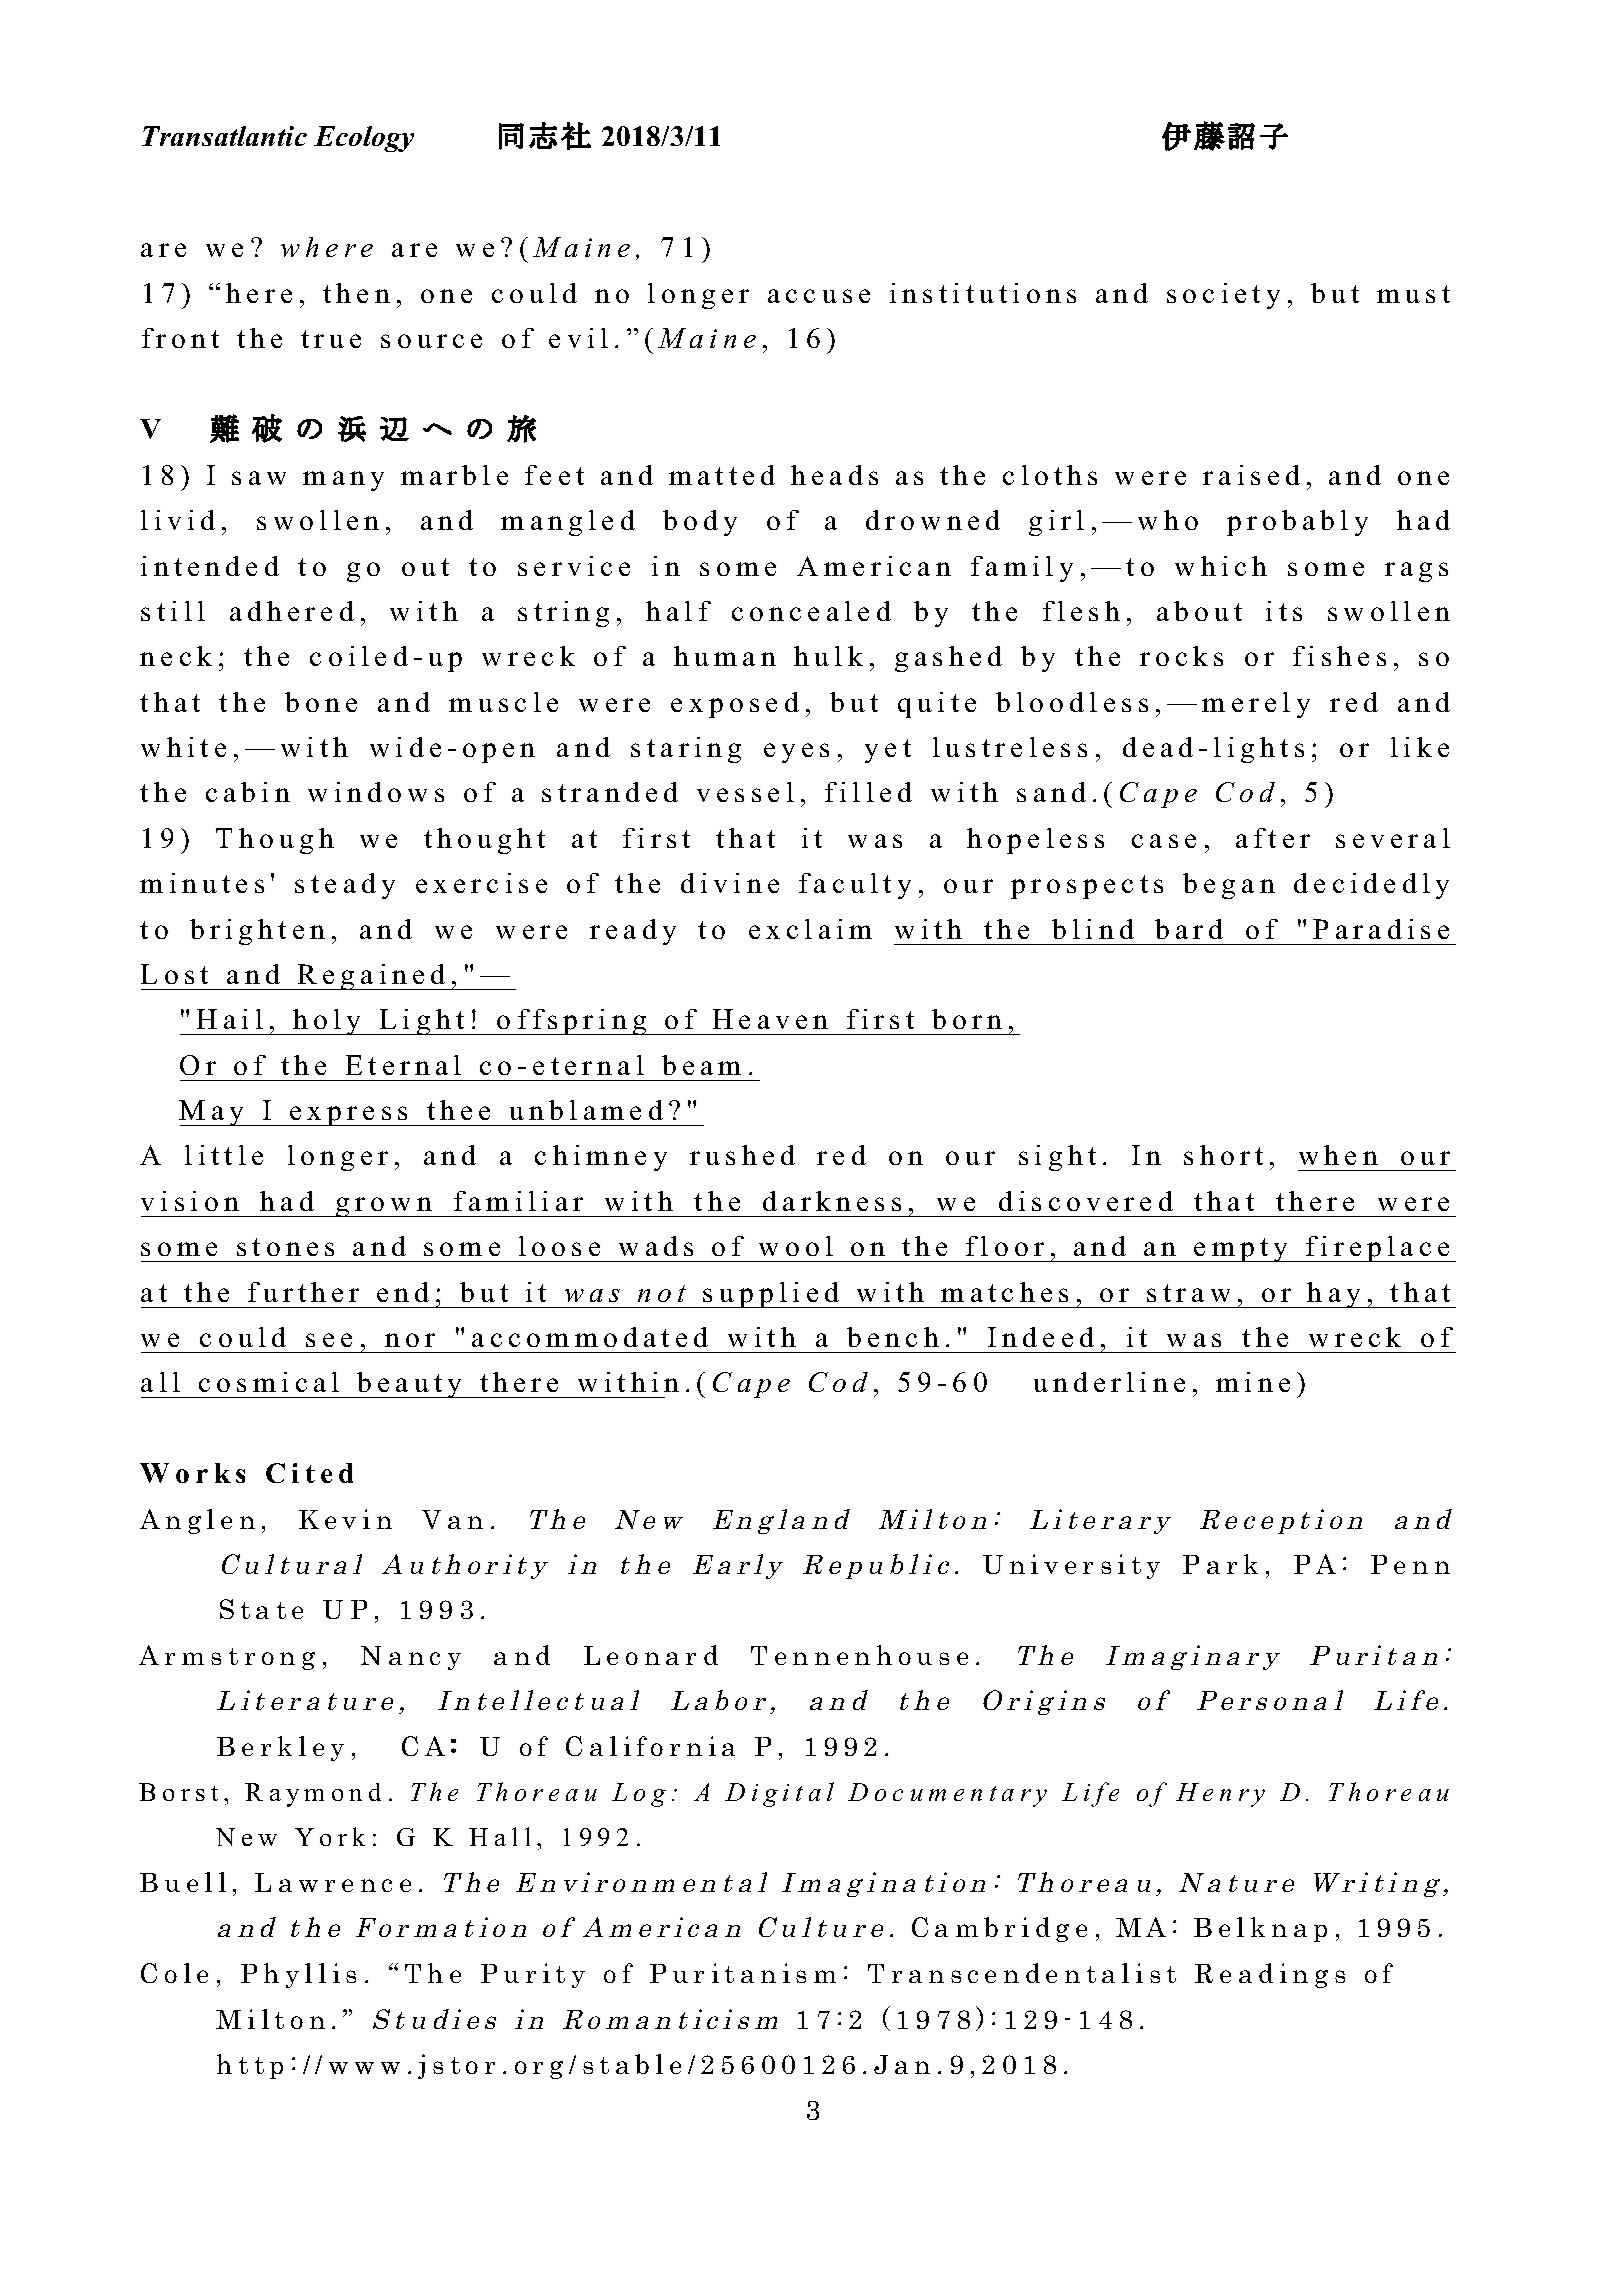  What do you see at coordinates (779, 1794) in the screenshot?
I see `Digital` at bounding box center [779, 1794].
